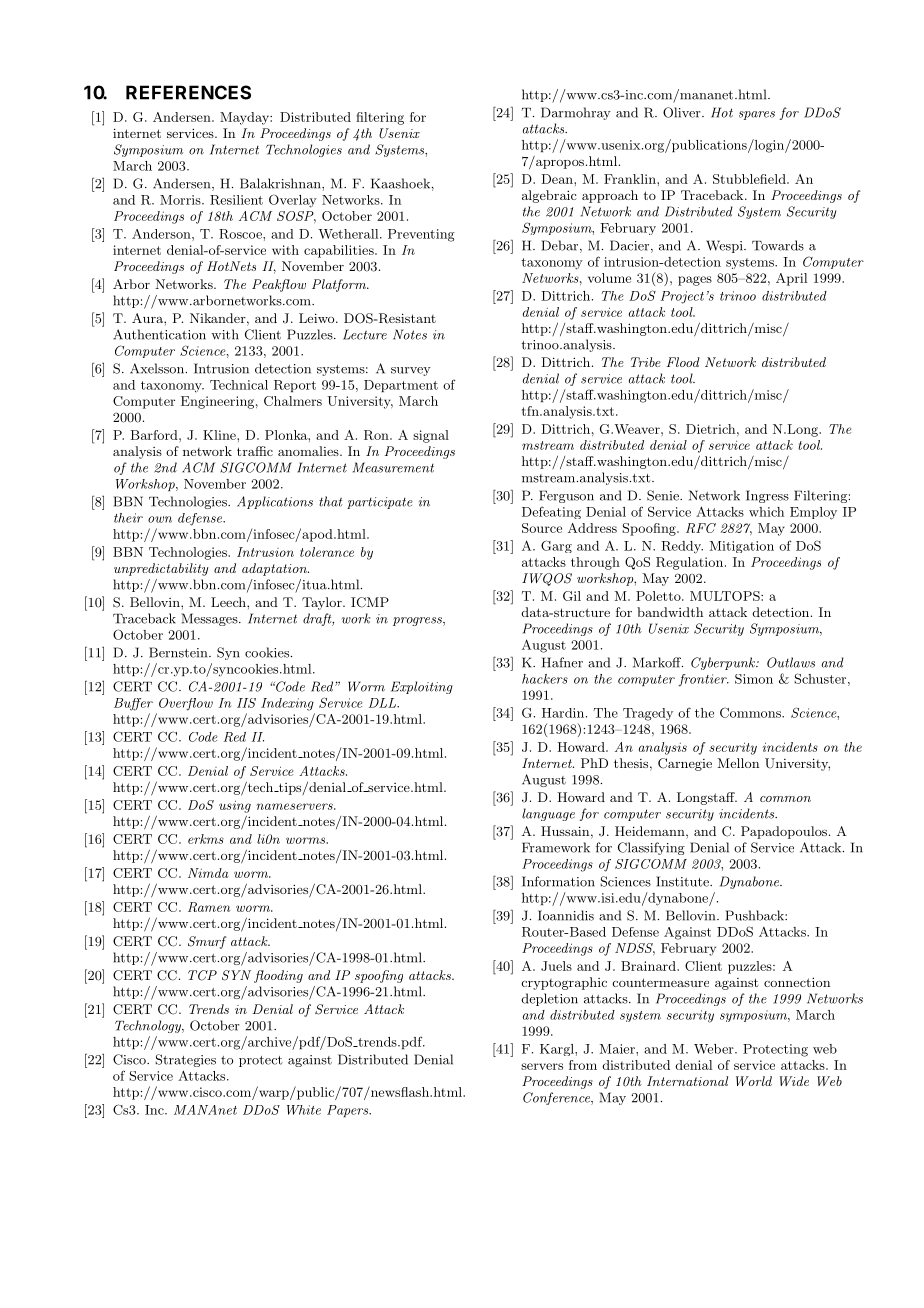 The height and width of the screenshot is (1308, 924). Describe the element at coordinates (738, 763) in the screenshot. I see `Mellon` at that location.
